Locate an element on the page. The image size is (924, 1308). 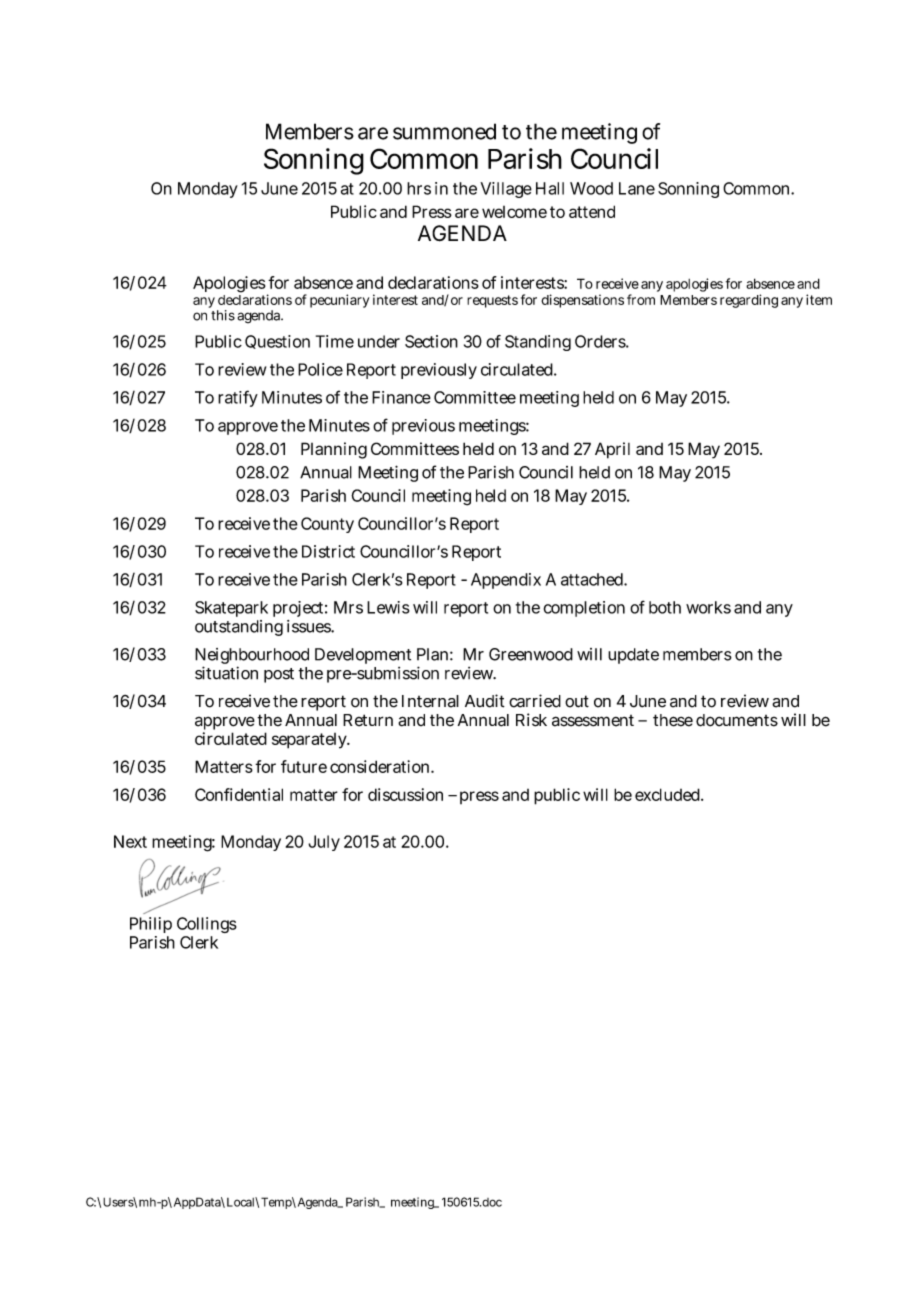
this is located at coordinates (223, 315).
